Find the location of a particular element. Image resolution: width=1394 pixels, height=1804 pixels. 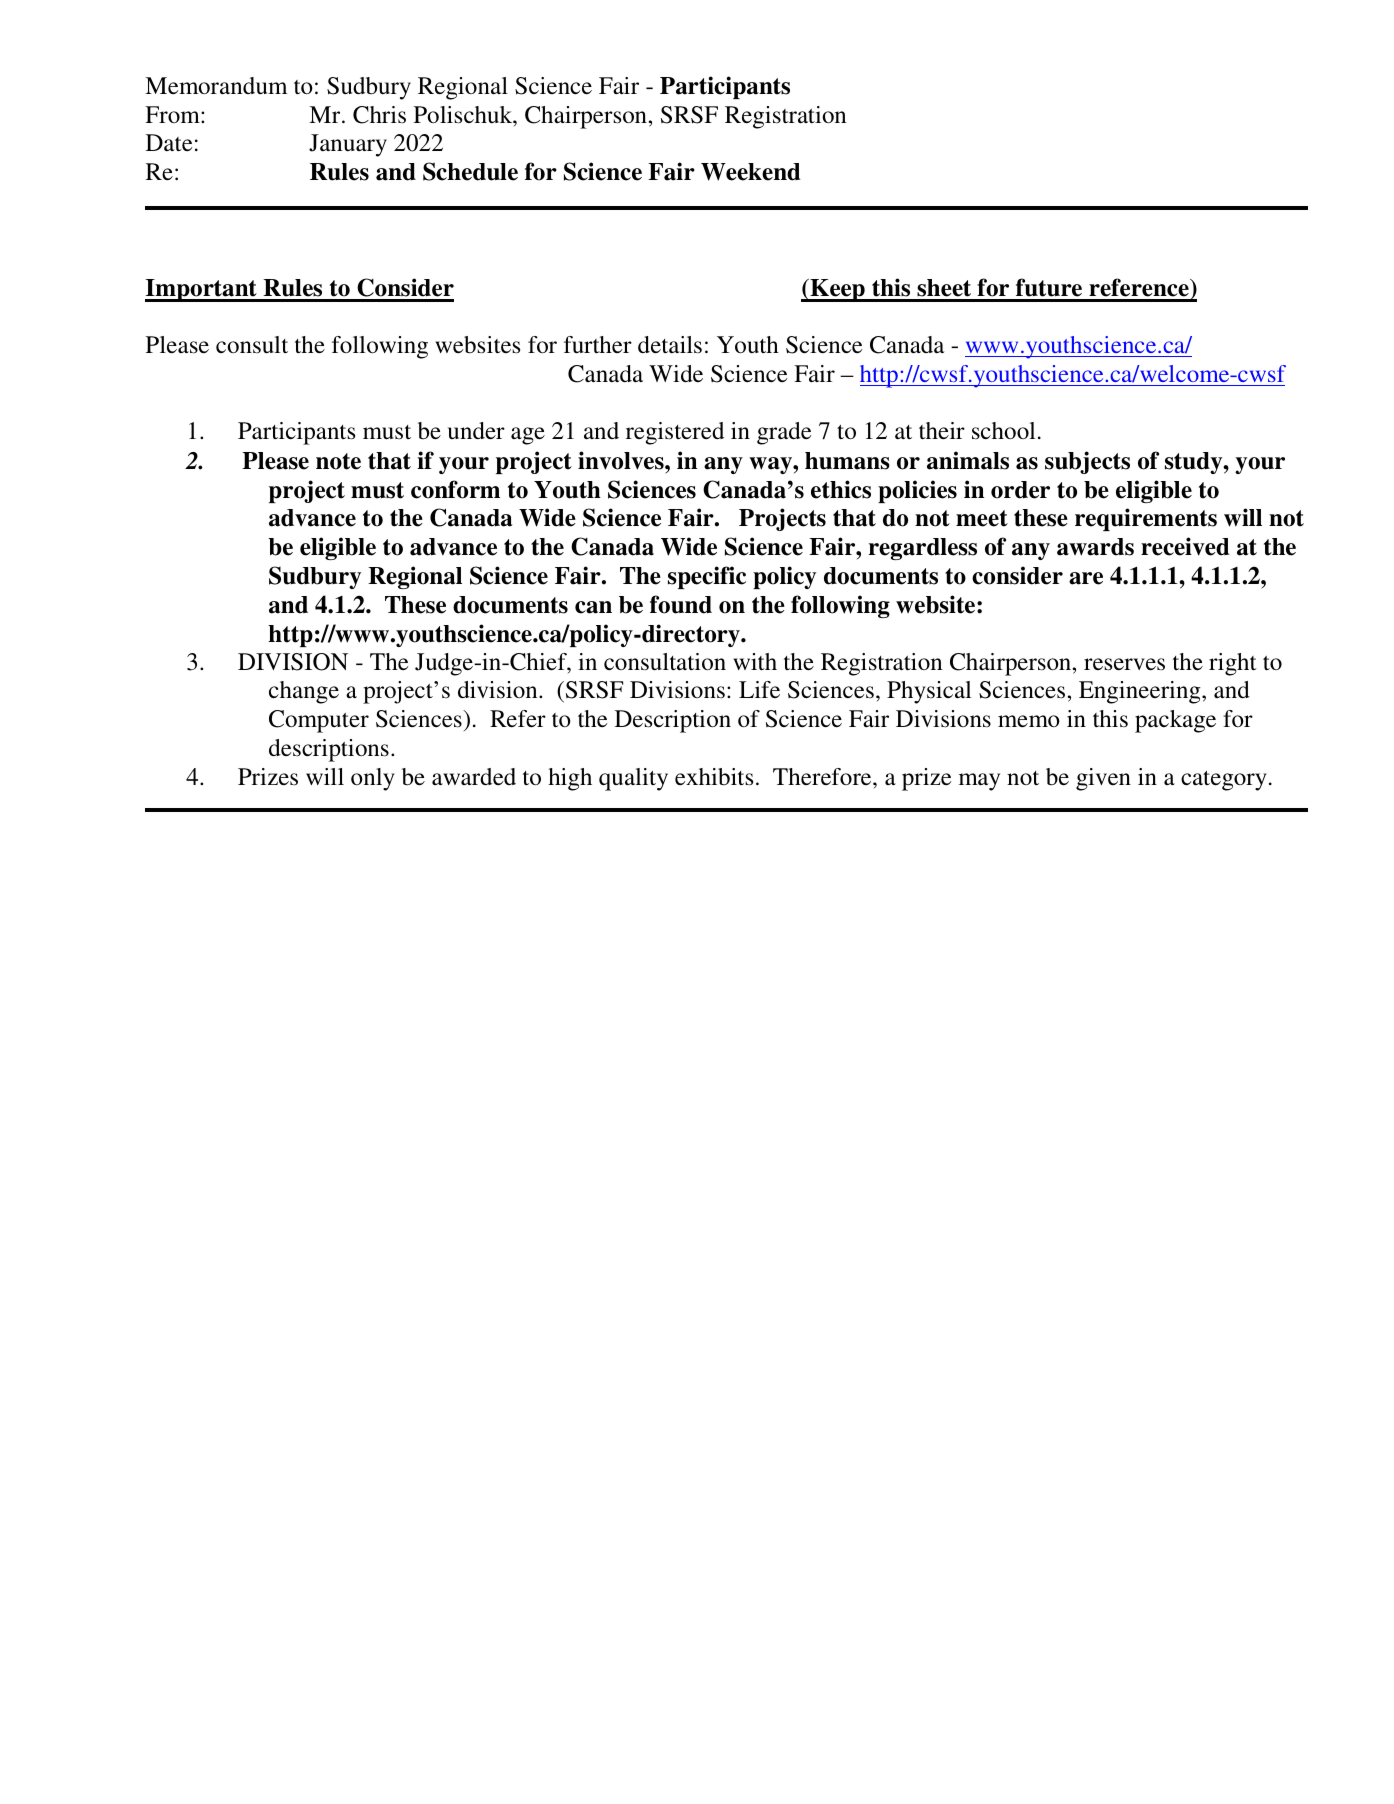

Weekend is located at coordinates (751, 172).
